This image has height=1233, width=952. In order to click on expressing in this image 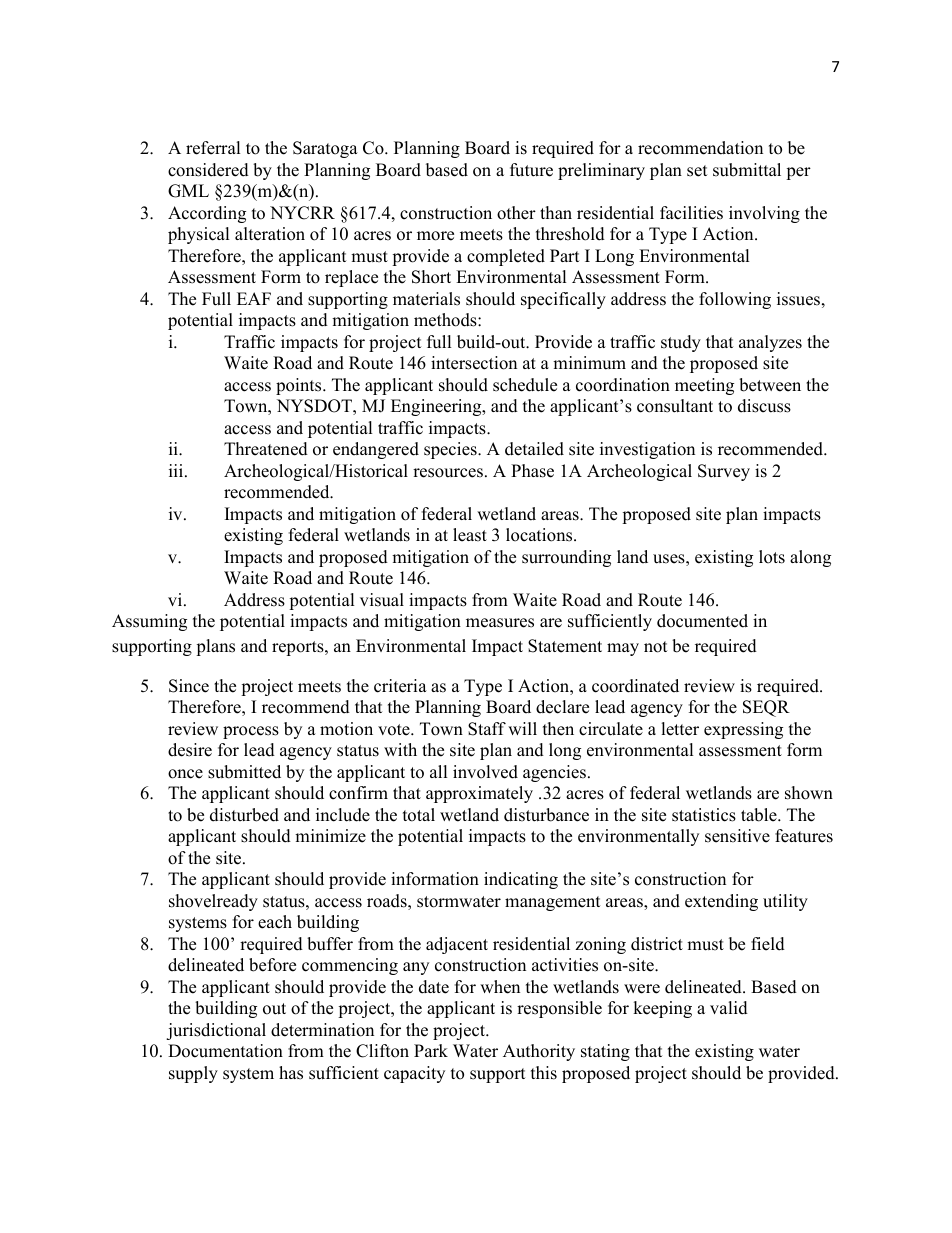, I will do `click(743, 730)`.
